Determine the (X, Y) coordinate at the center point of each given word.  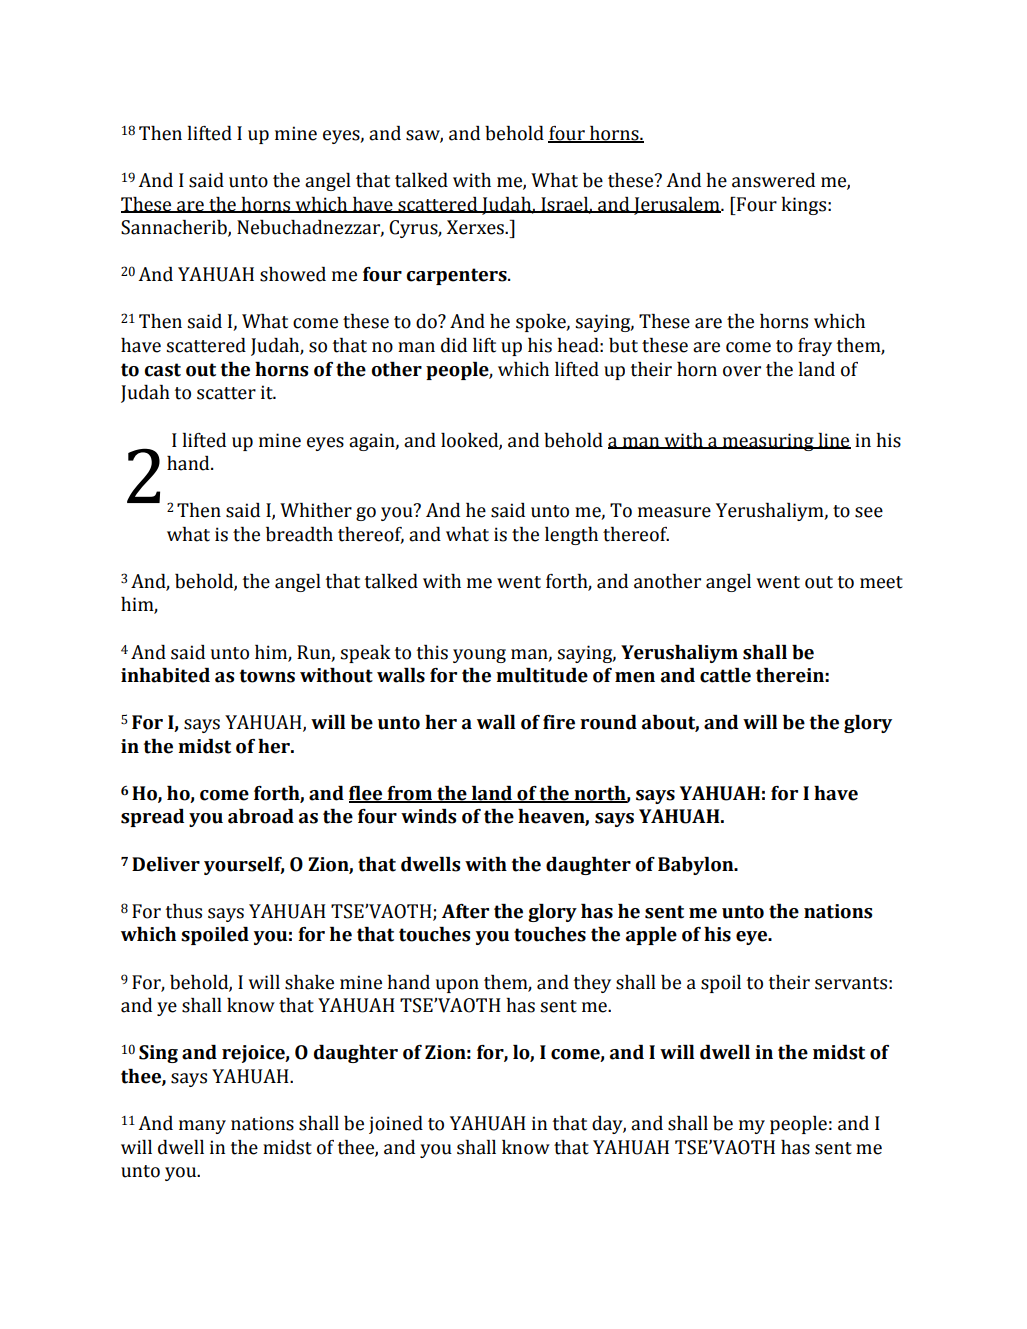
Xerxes (476, 227)
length (571, 536)
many (202, 1127)
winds (428, 816)
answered (773, 180)
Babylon (697, 866)
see (869, 512)
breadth (299, 534)
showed (293, 274)
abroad (261, 816)
